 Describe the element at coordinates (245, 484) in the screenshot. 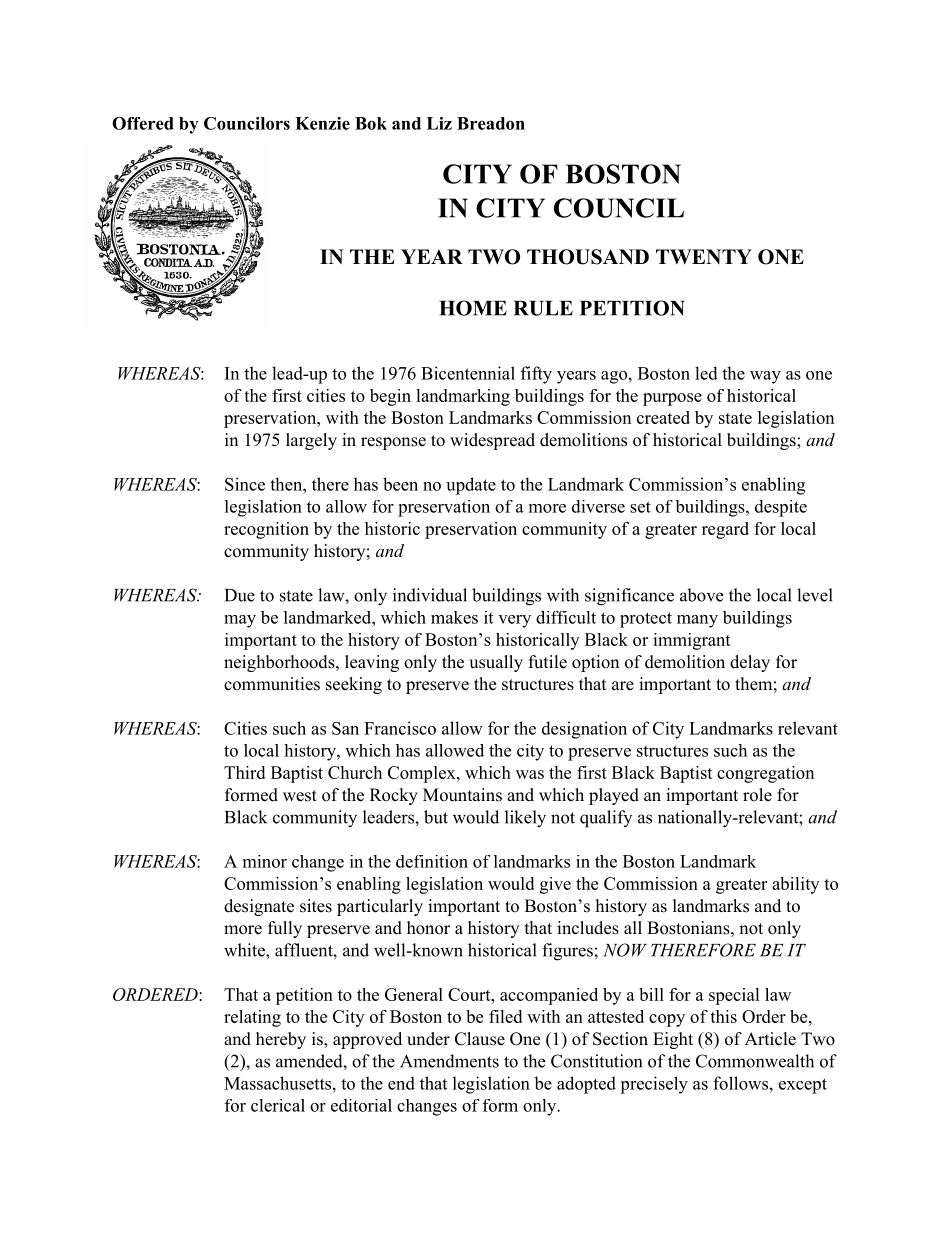

I see `Since` at that location.
